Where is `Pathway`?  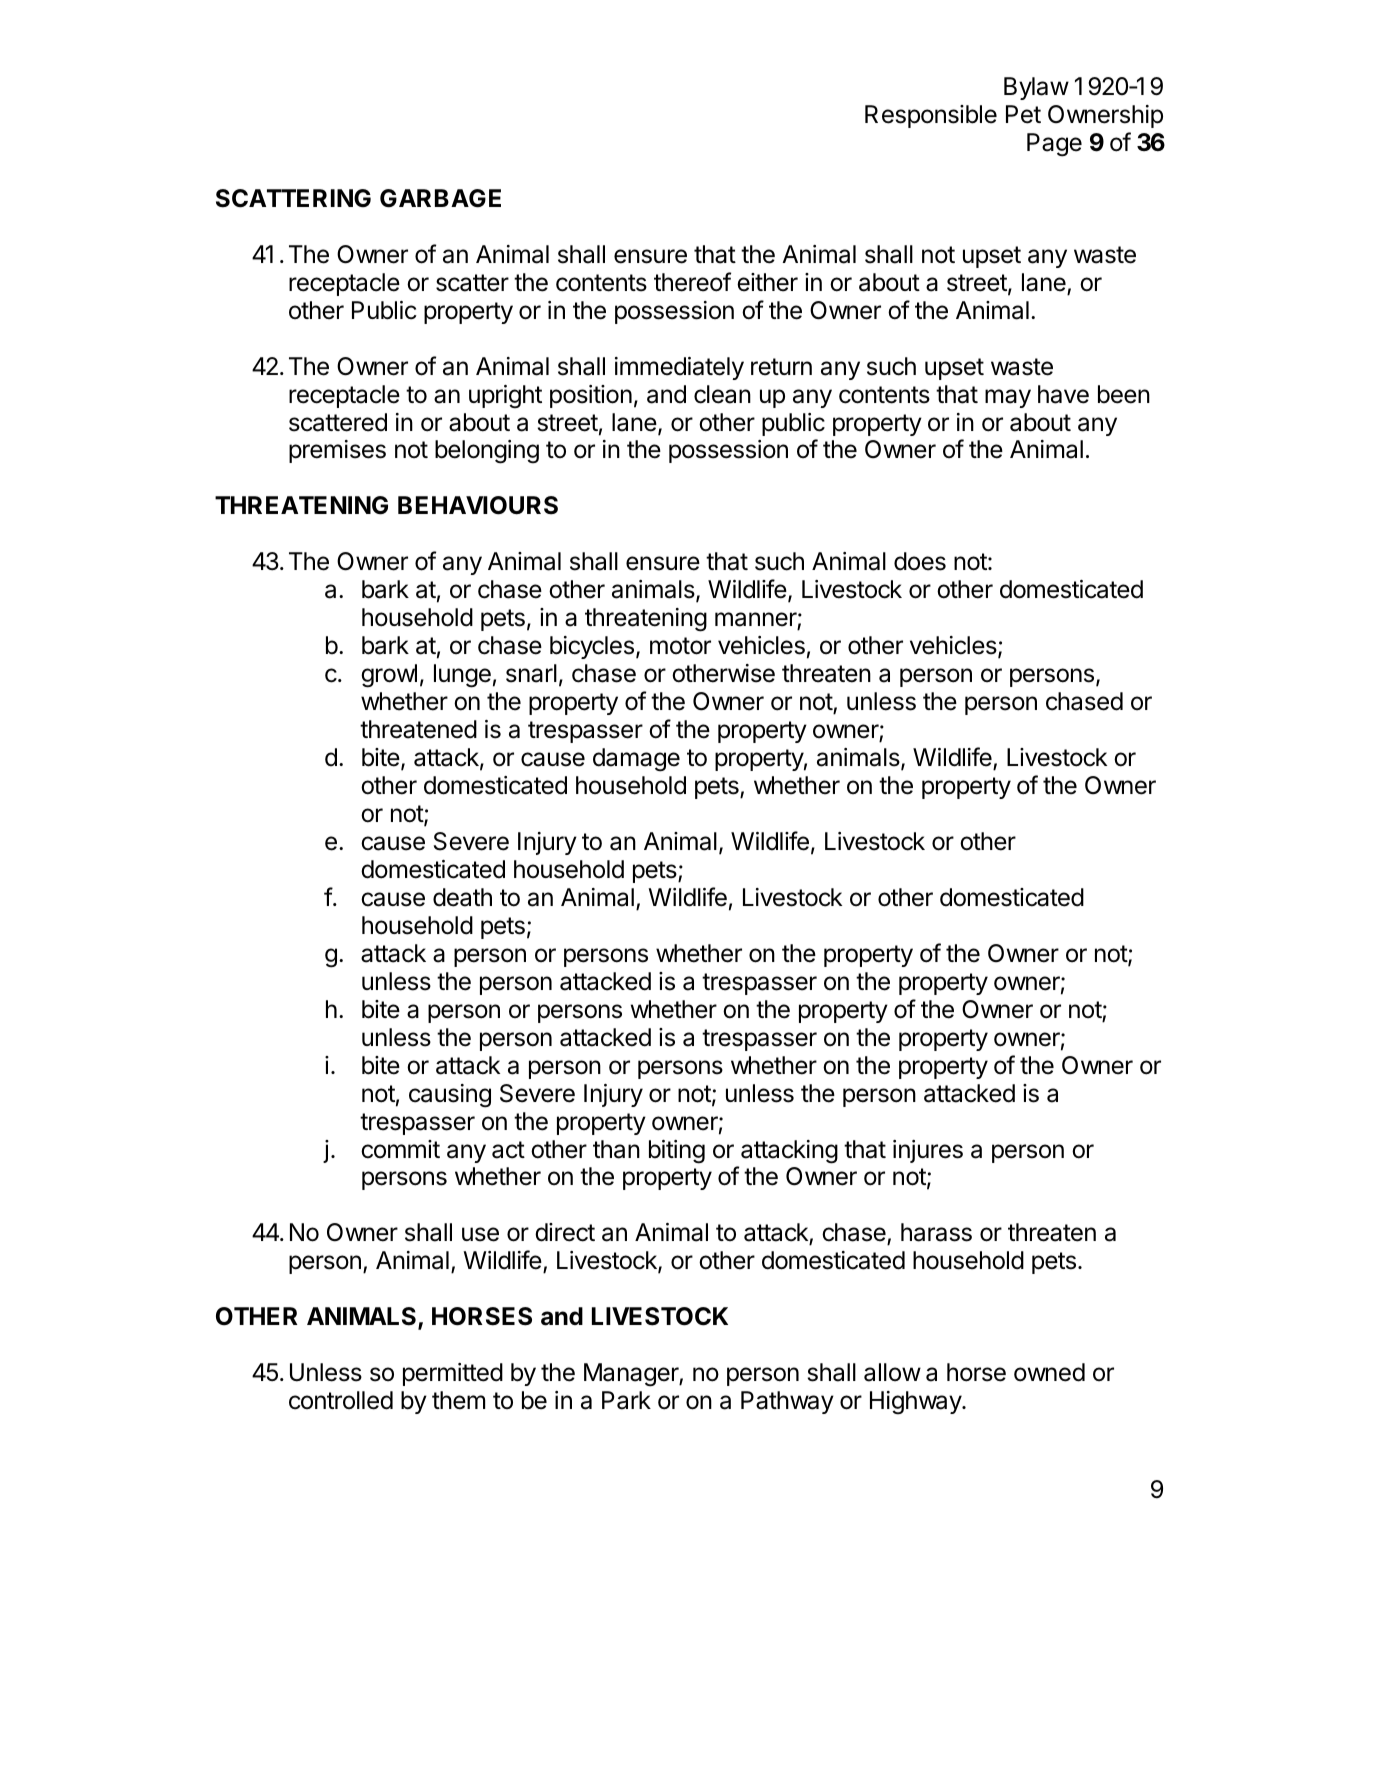
Pathway is located at coordinates (787, 1402).
